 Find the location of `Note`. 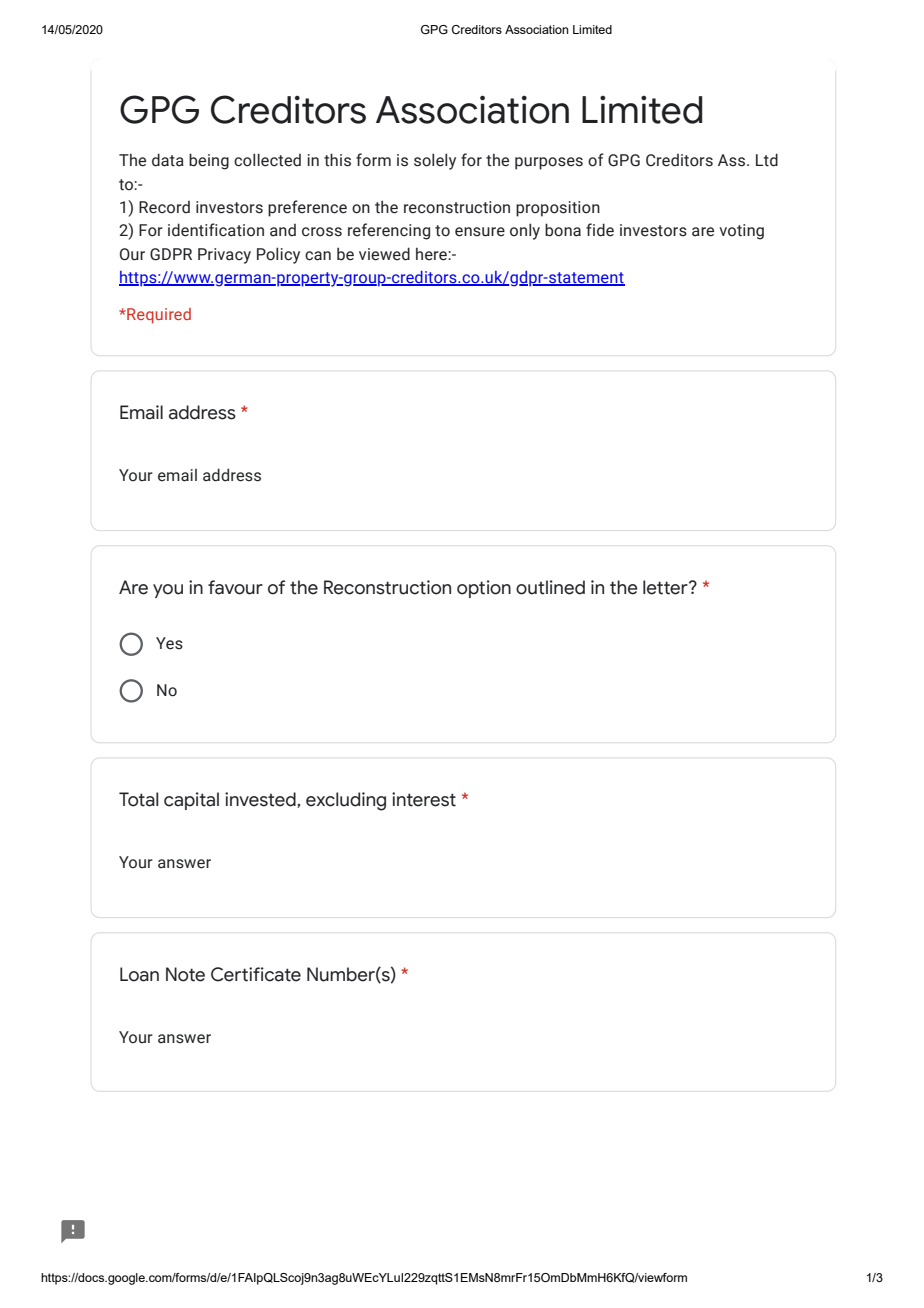

Note is located at coordinates (185, 974).
